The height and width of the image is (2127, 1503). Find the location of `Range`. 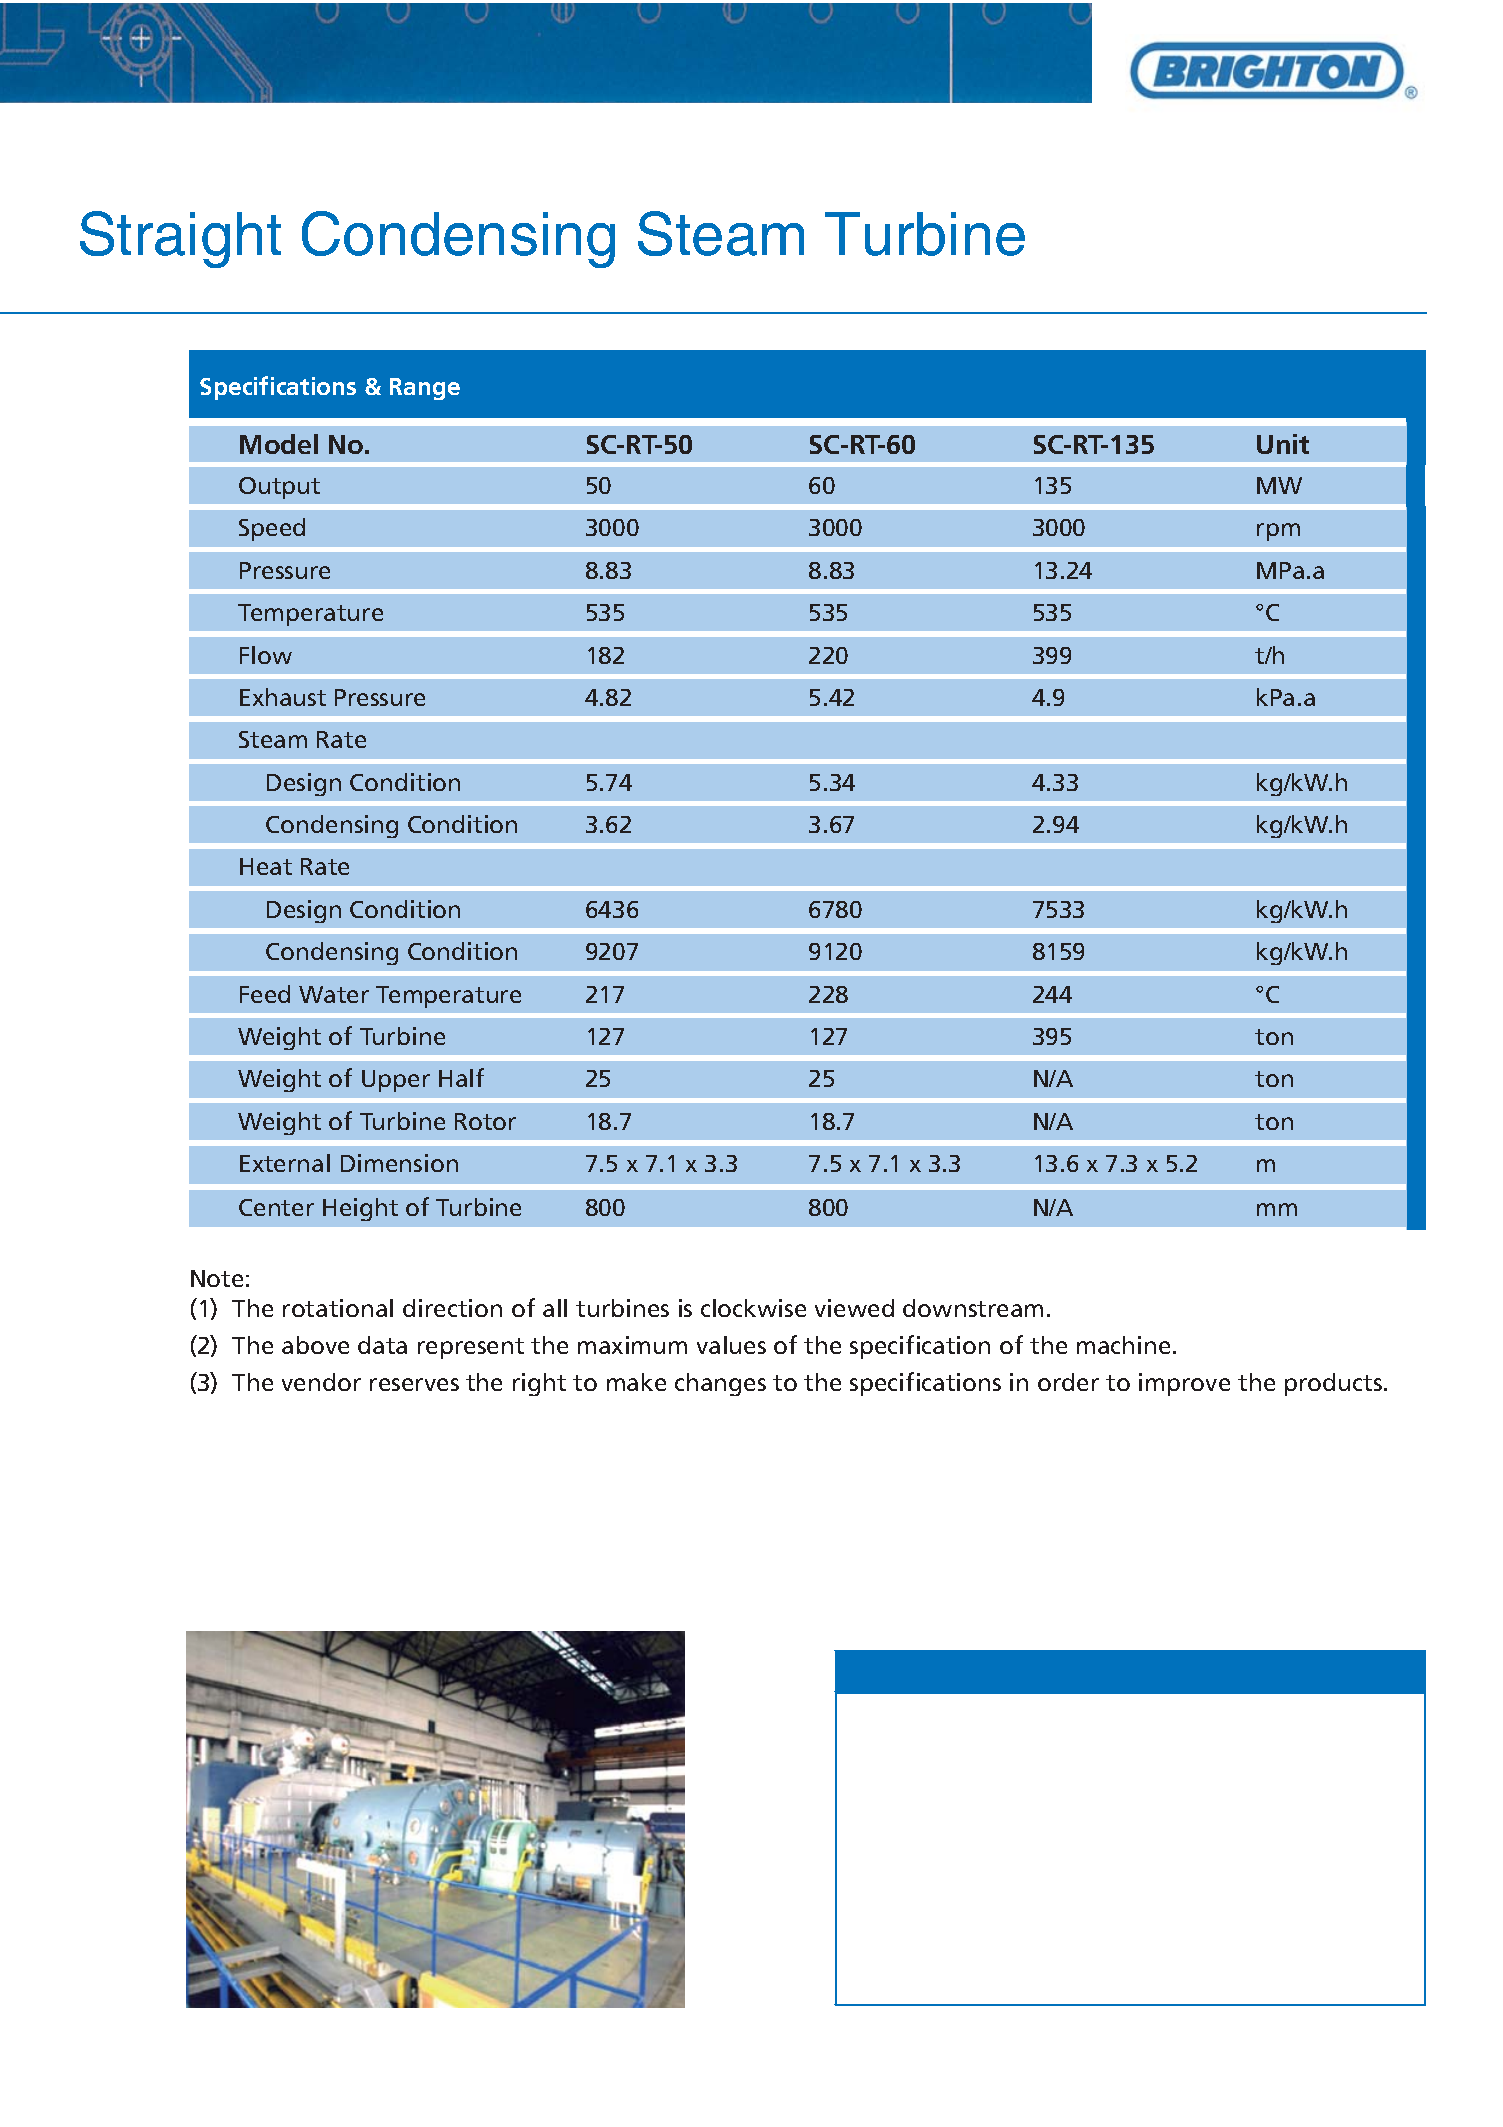

Range is located at coordinates (425, 389).
